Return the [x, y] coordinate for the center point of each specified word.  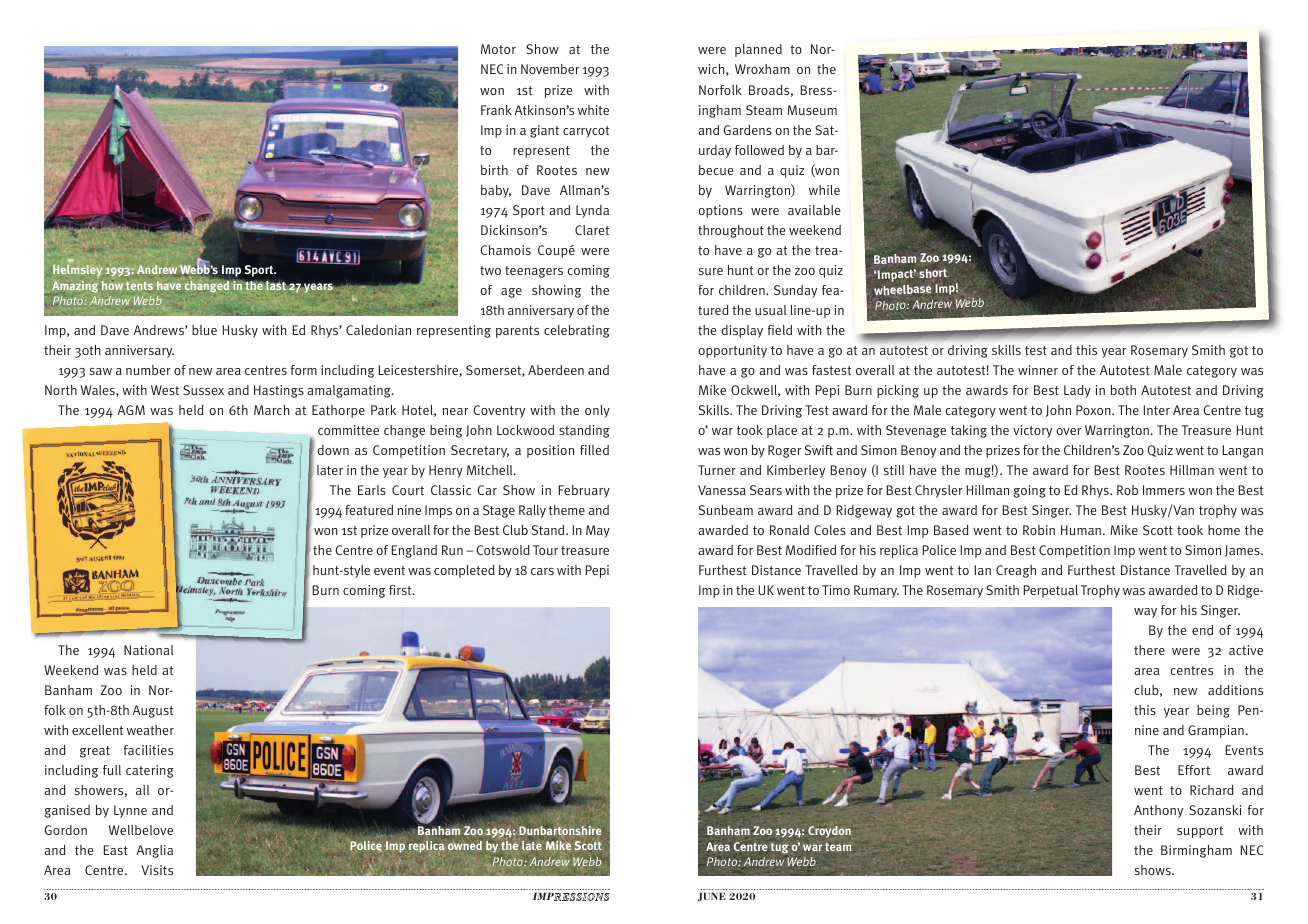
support [1200, 832]
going [1030, 491]
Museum [812, 110]
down [333, 450]
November [550, 69]
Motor [498, 49]
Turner [717, 470]
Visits [157, 870]
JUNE [712, 896]
